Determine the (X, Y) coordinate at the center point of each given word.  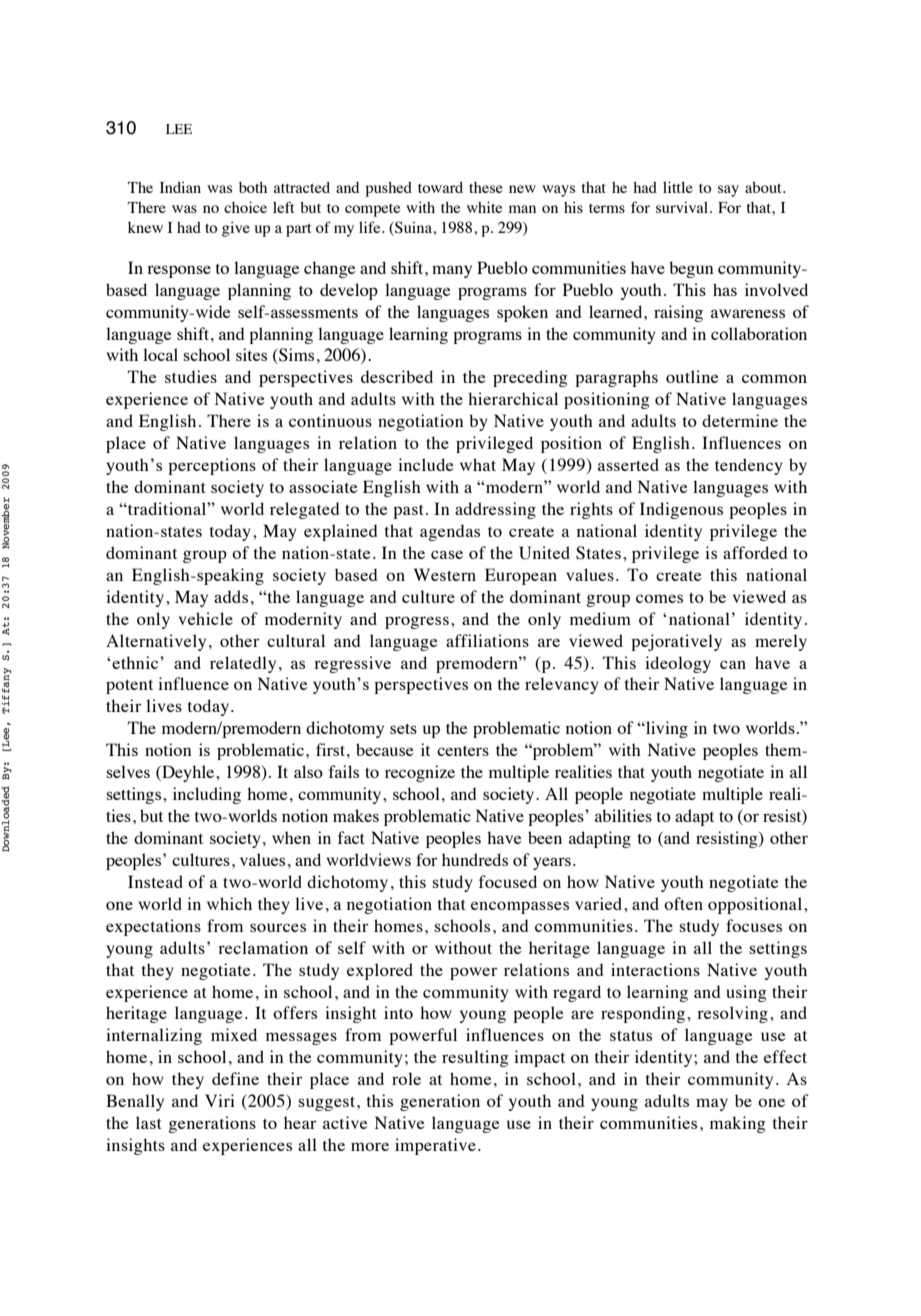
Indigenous (681, 510)
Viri (220, 1100)
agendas (450, 532)
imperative (435, 1146)
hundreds (475, 859)
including (207, 795)
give (236, 229)
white (484, 207)
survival (683, 207)
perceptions (212, 466)
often (683, 903)
